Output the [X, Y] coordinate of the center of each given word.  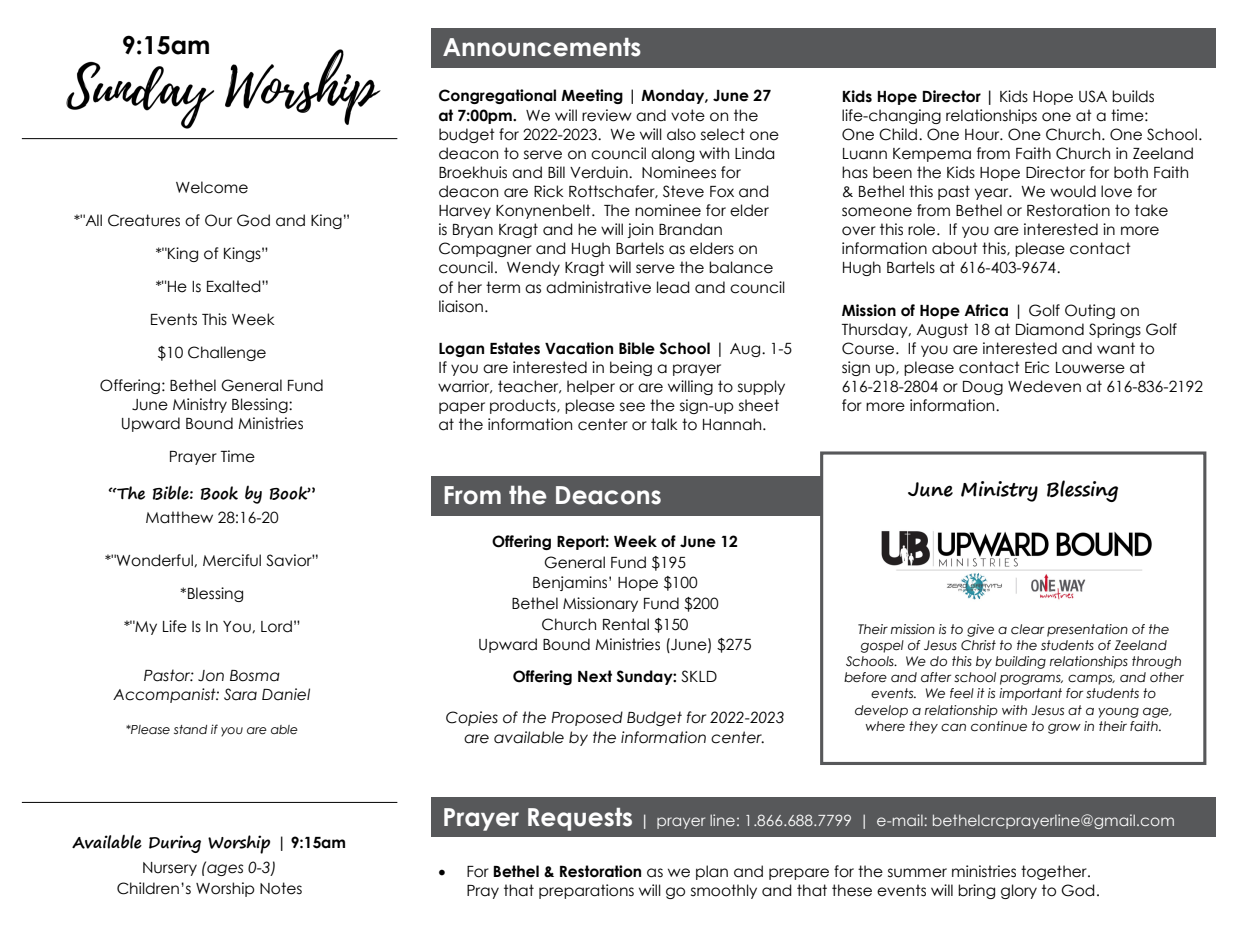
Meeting [592, 96]
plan [712, 872]
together [1055, 872]
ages [224, 869]
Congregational [497, 96]
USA [1093, 96]
